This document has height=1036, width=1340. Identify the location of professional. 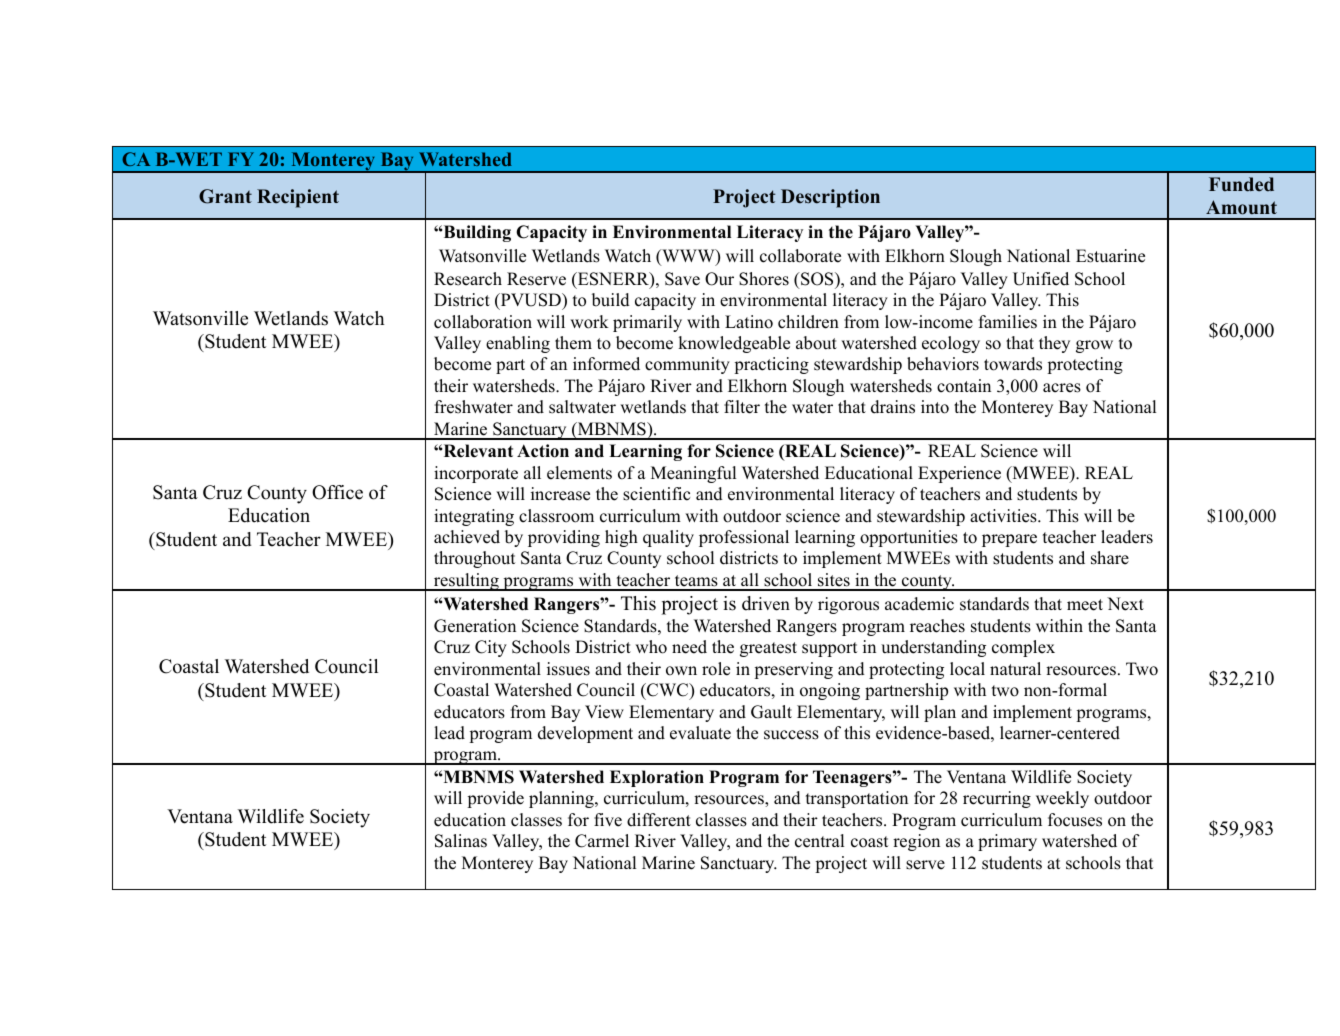
(744, 538).
